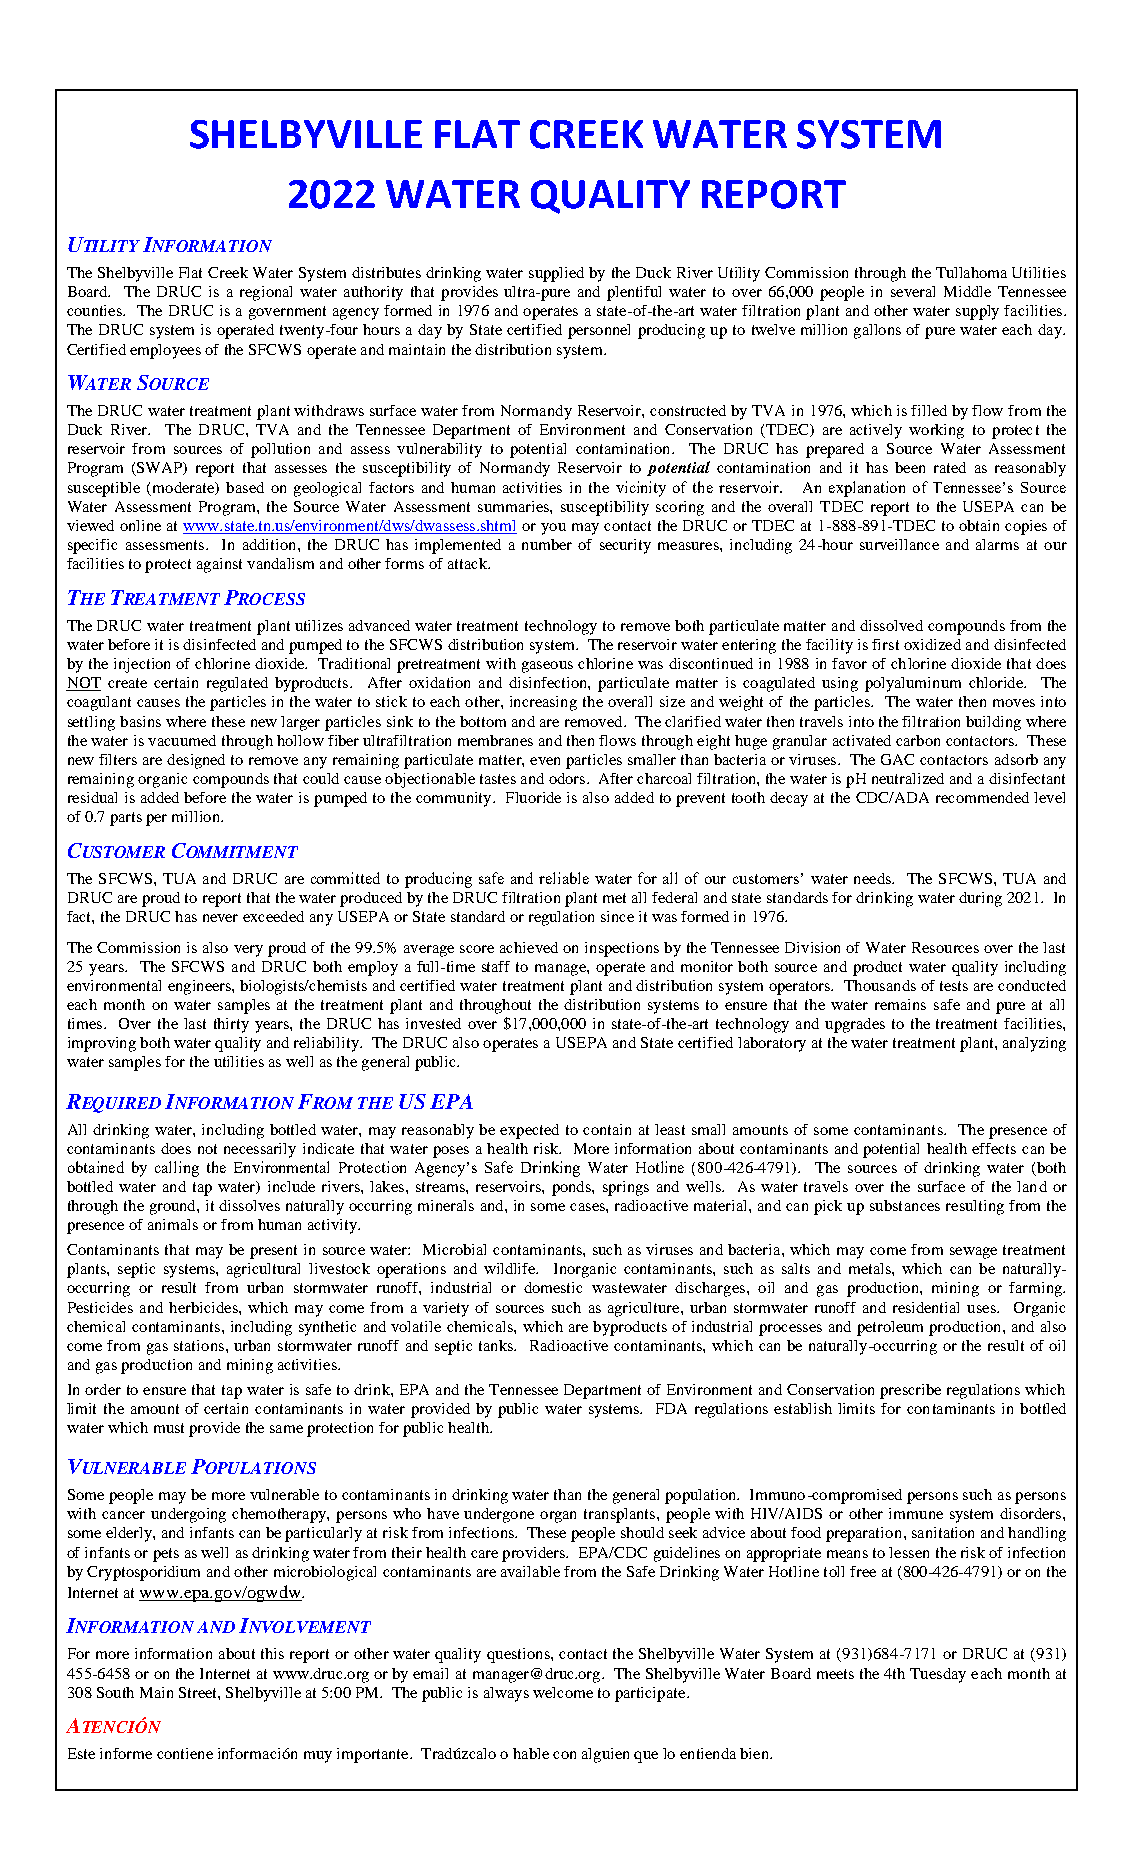 This screenshot has height=1867, width=1133. What do you see at coordinates (196, 761) in the screenshot?
I see `designed` at bounding box center [196, 761].
